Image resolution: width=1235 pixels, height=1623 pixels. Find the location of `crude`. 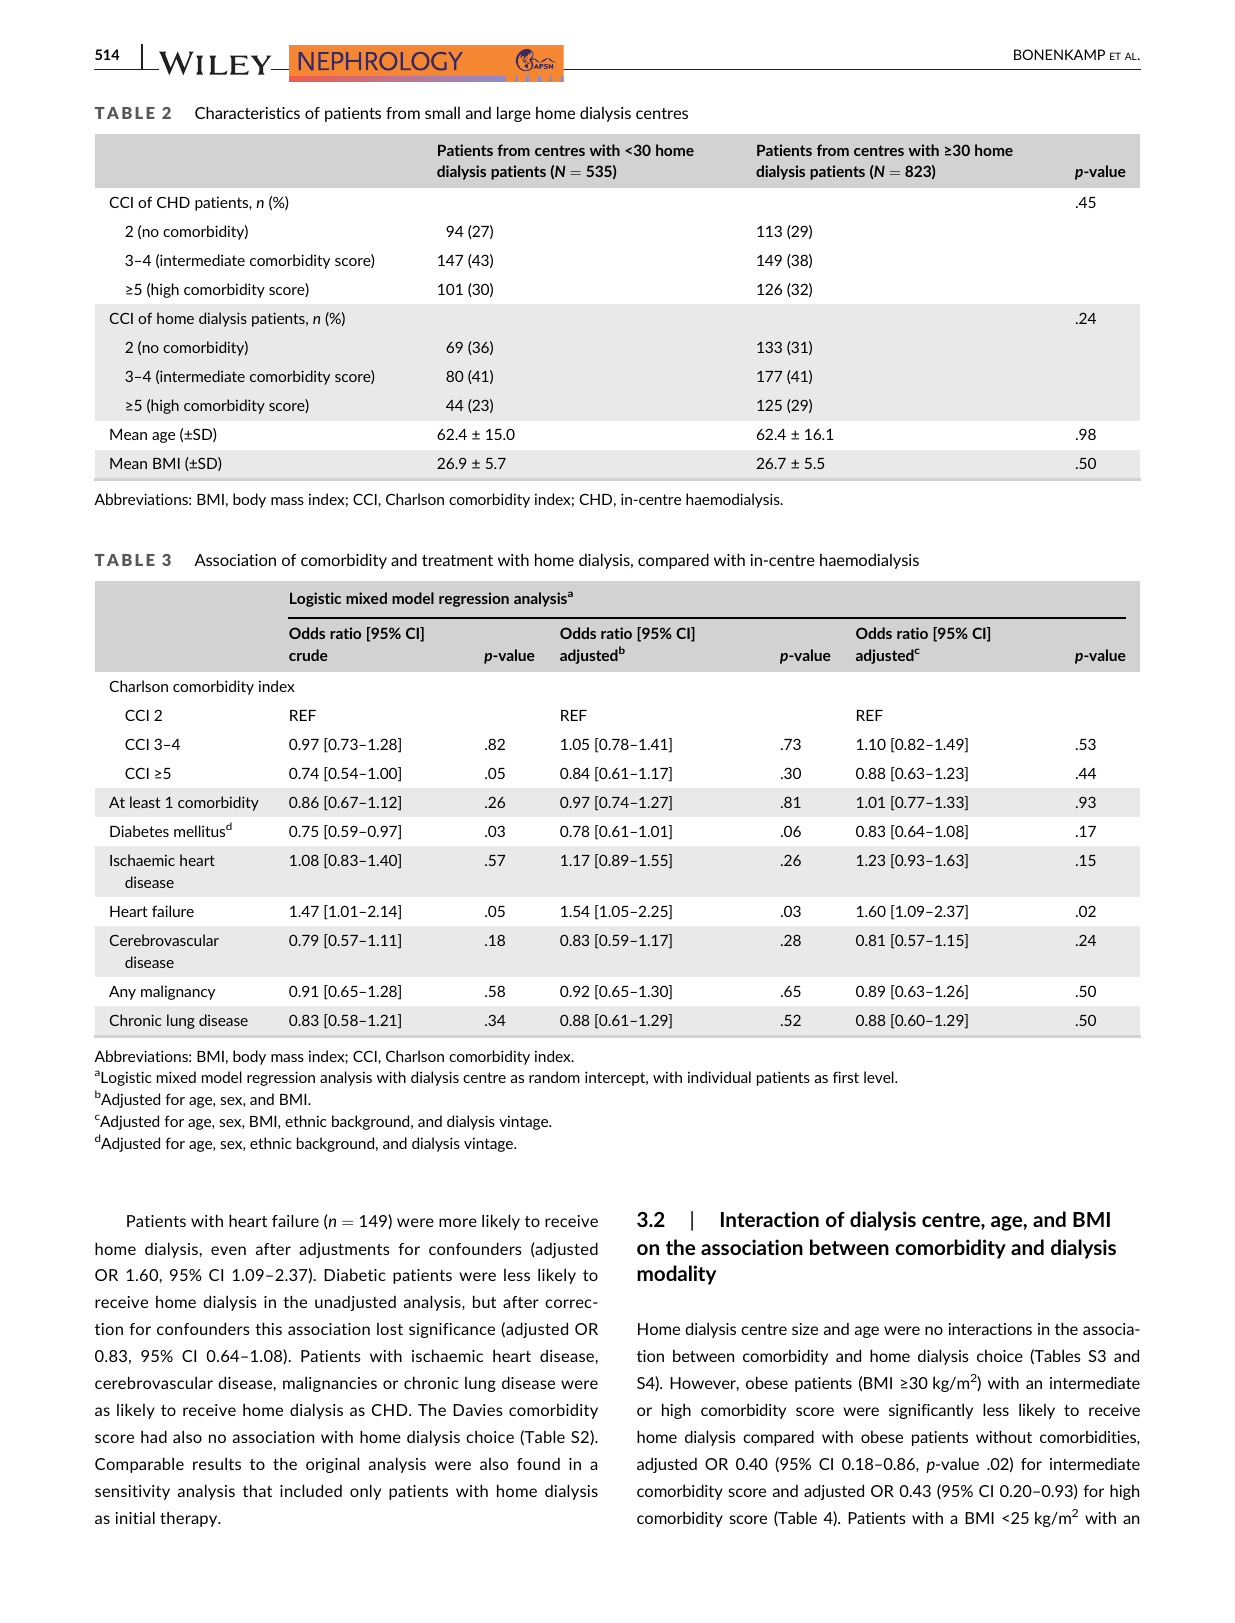

crude is located at coordinates (308, 655).
